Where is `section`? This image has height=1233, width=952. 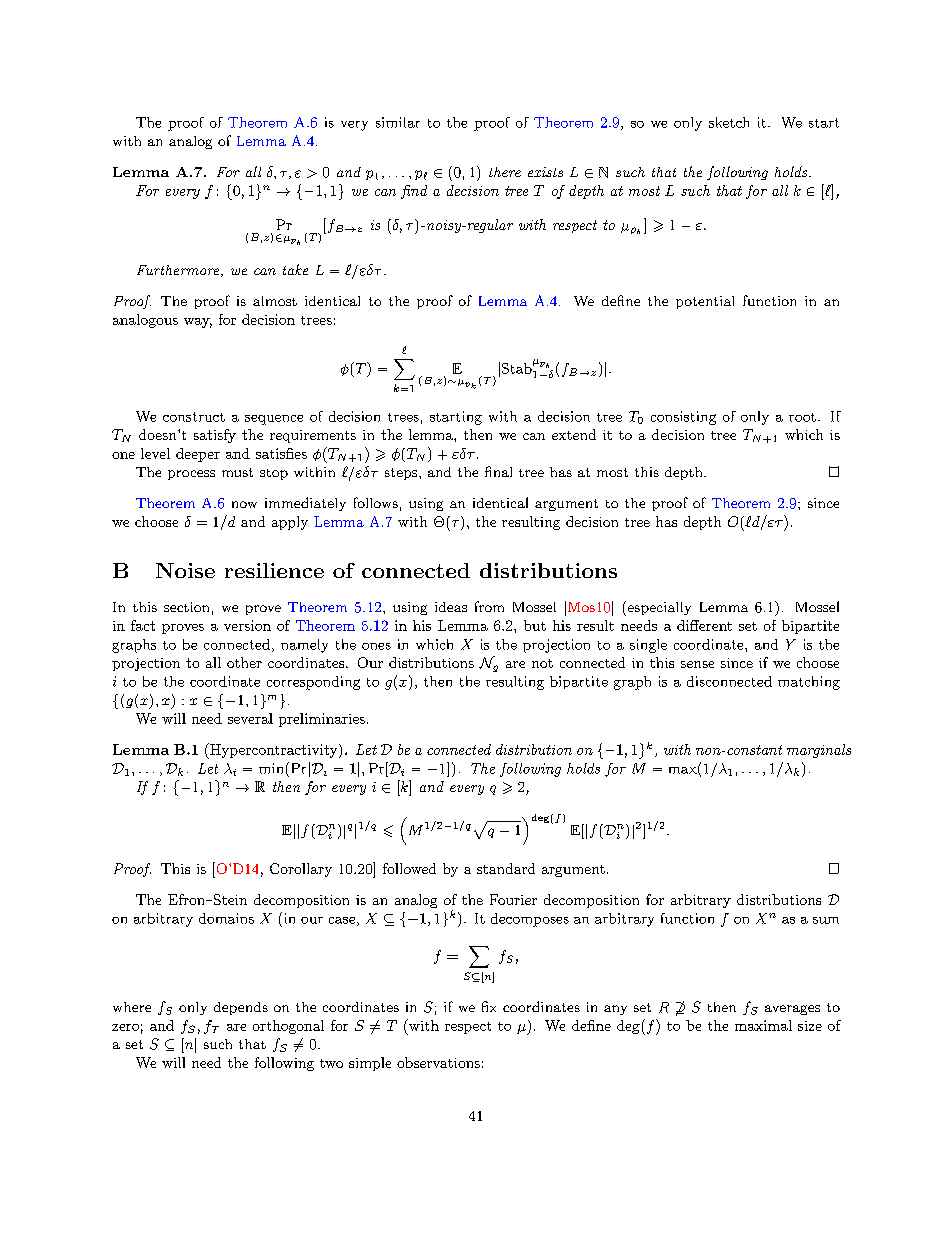
section is located at coordinates (186, 607).
